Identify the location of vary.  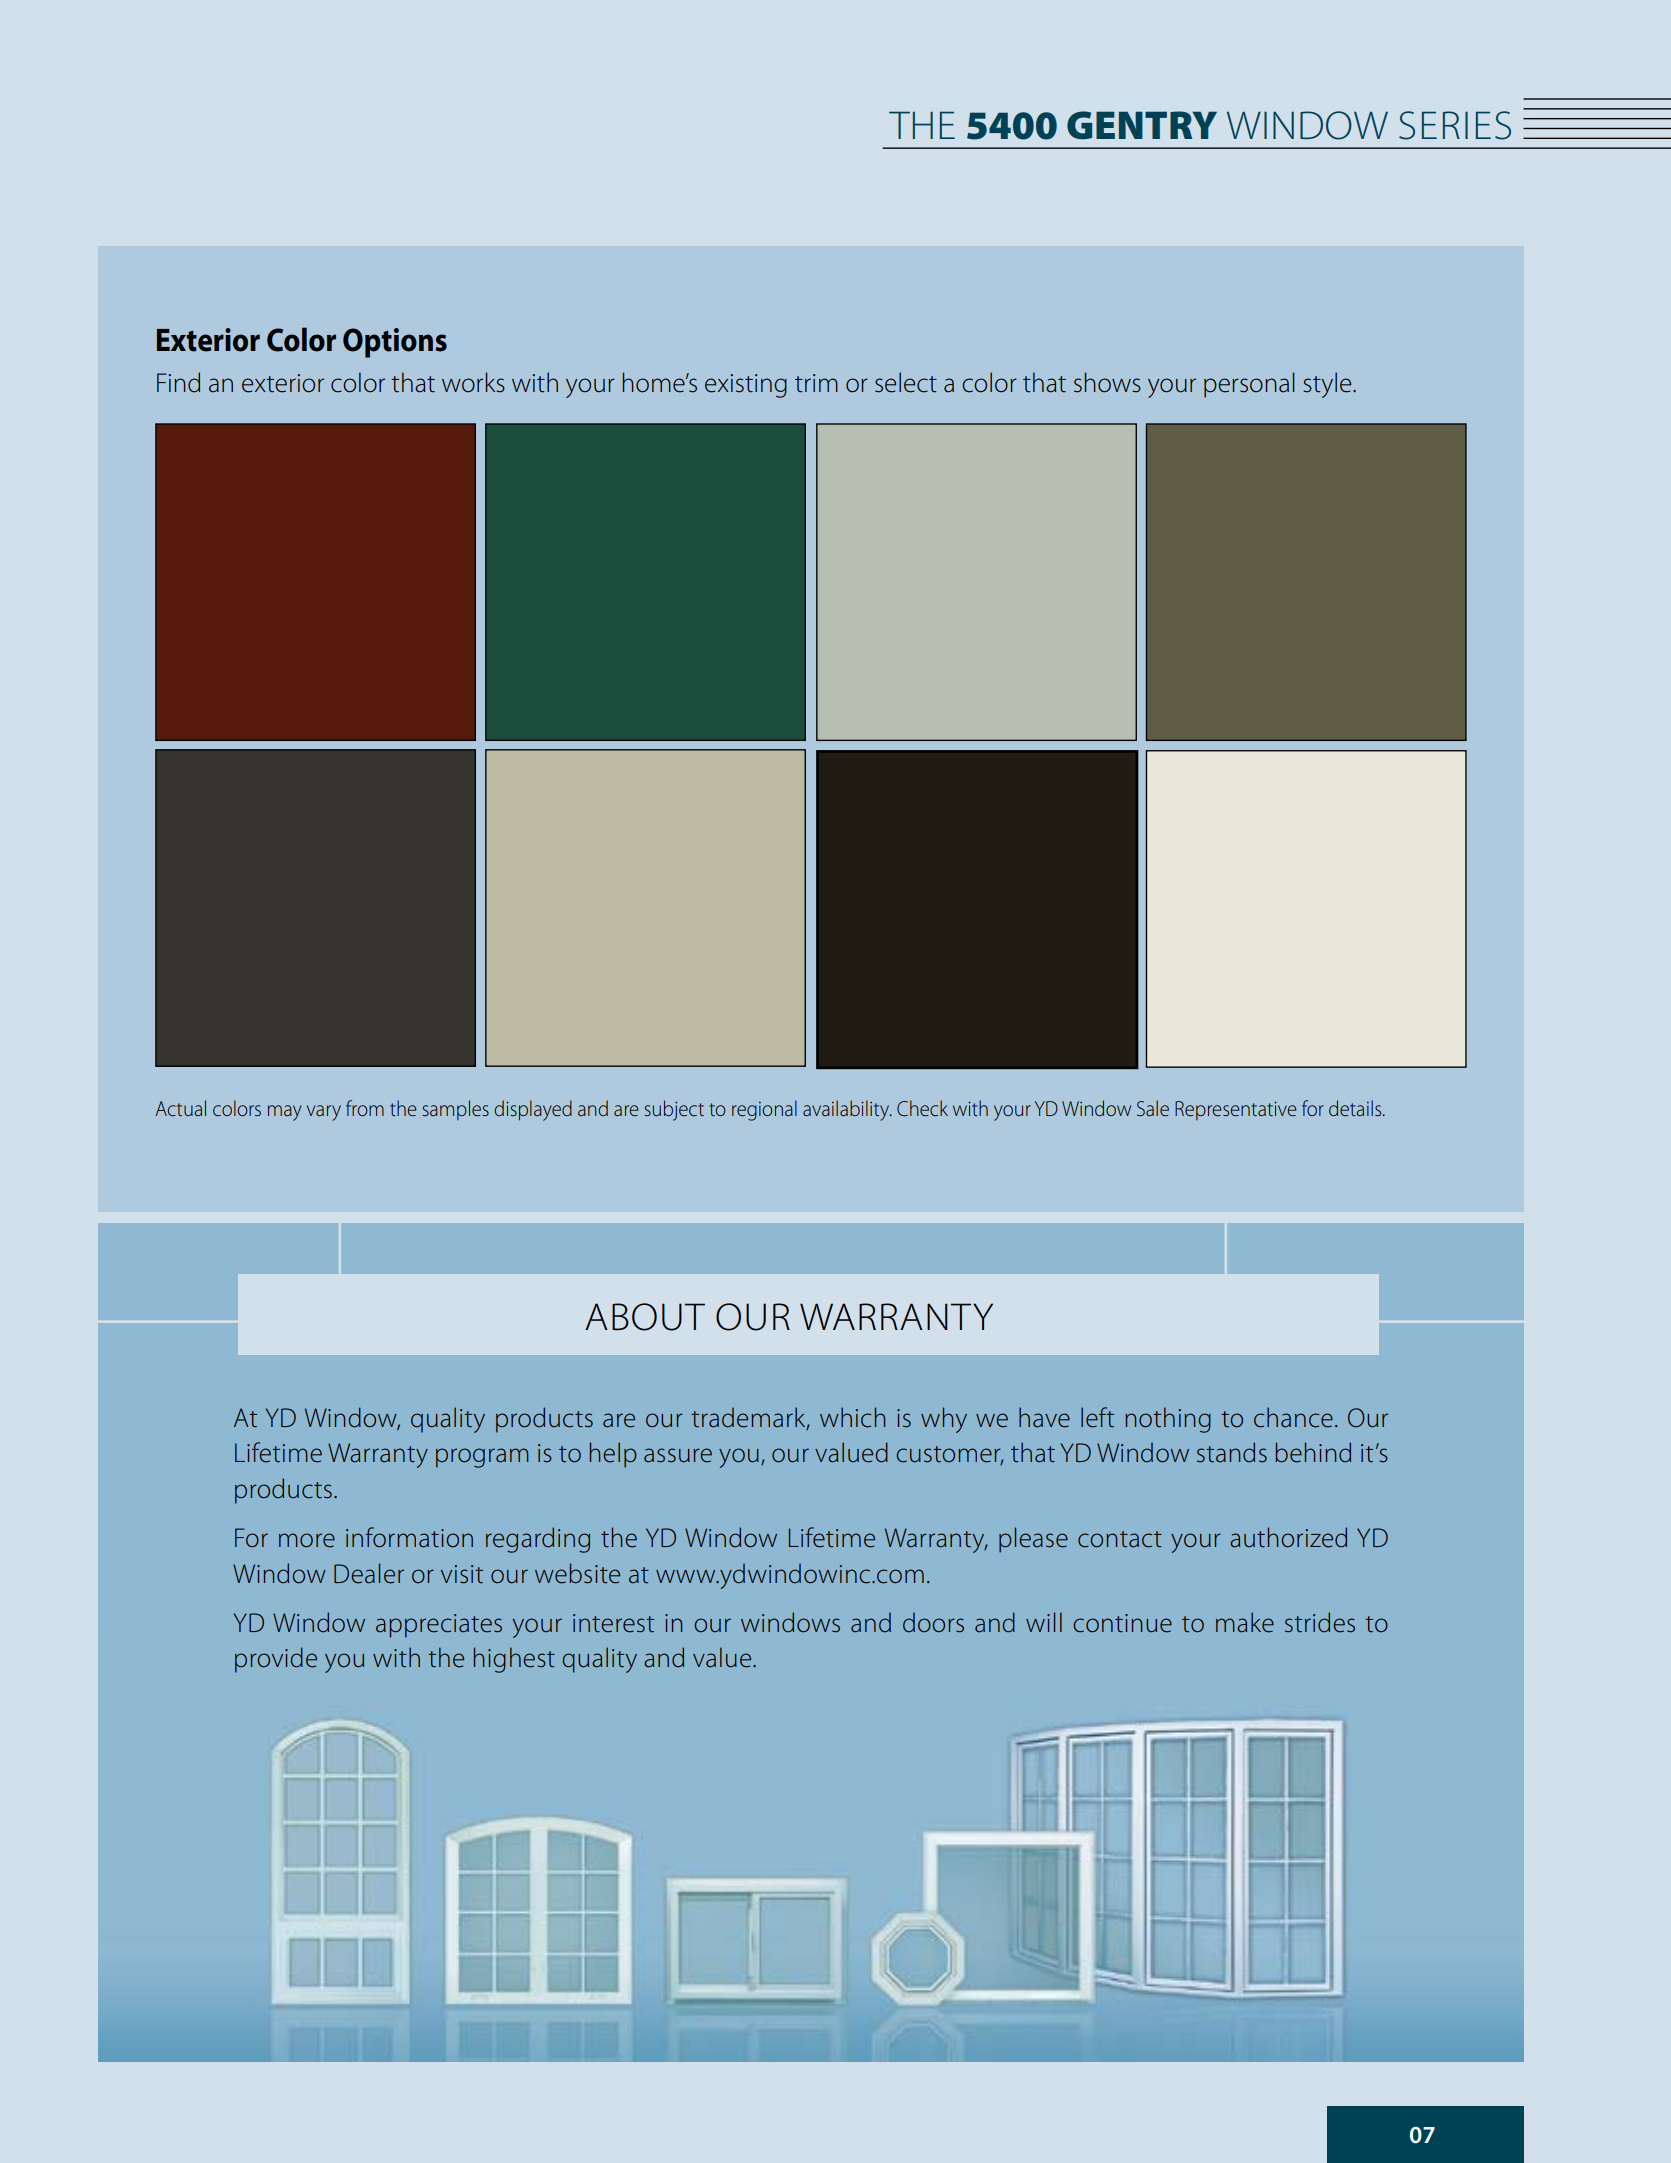
(324, 1113).
